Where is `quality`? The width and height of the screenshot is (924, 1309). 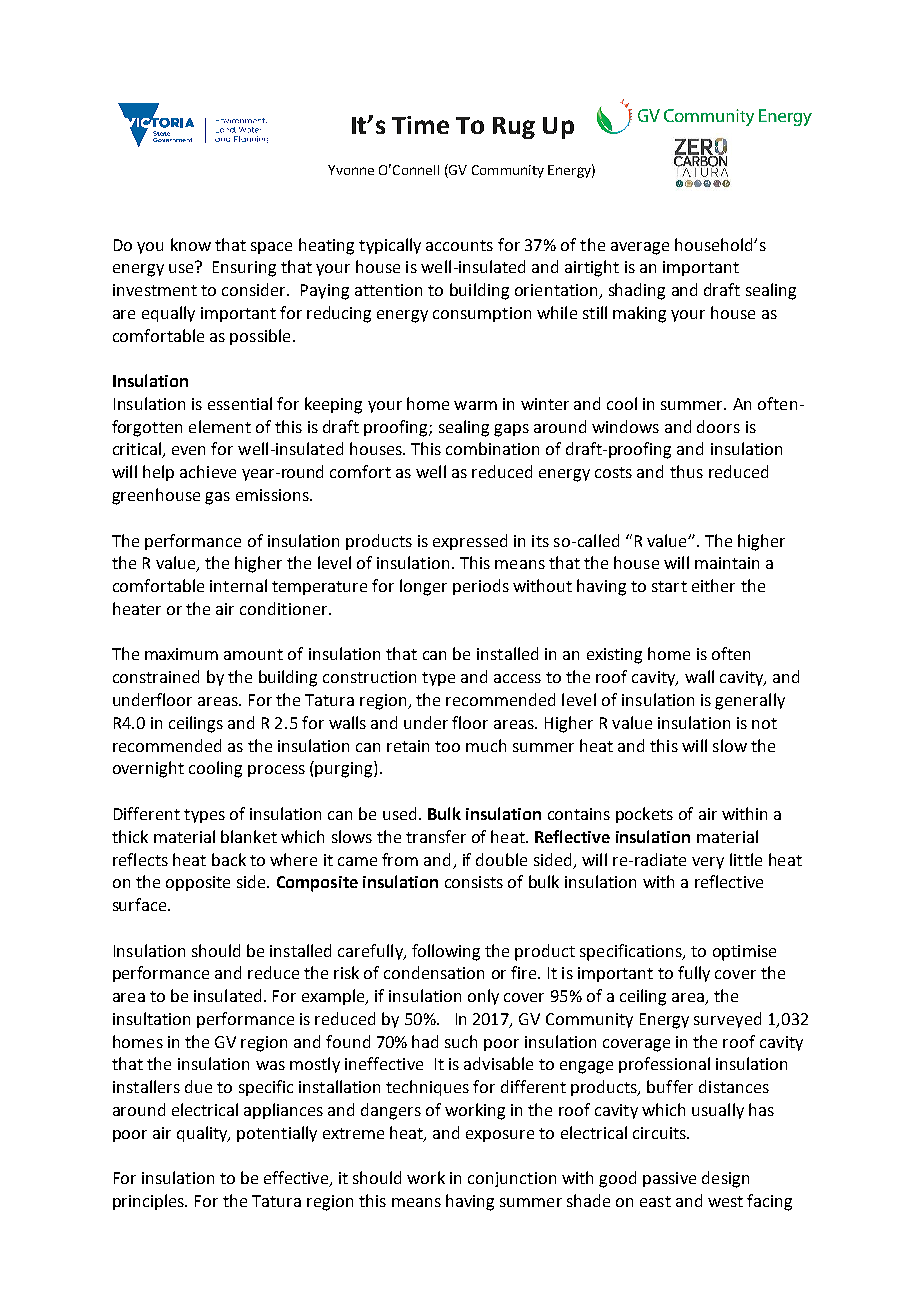
quality is located at coordinates (203, 1134).
